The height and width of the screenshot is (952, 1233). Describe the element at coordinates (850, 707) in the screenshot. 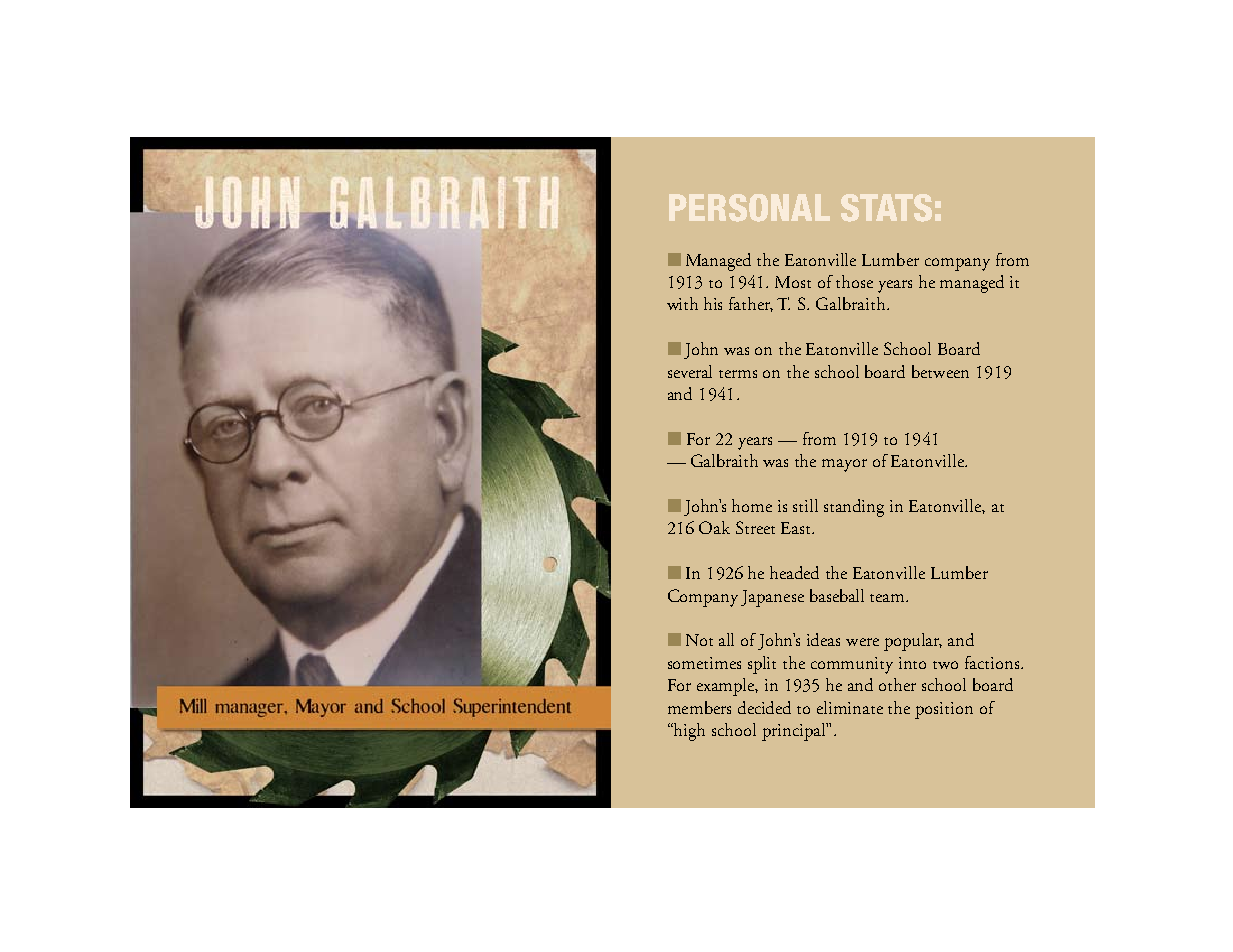

I see `eliminate` at that location.
